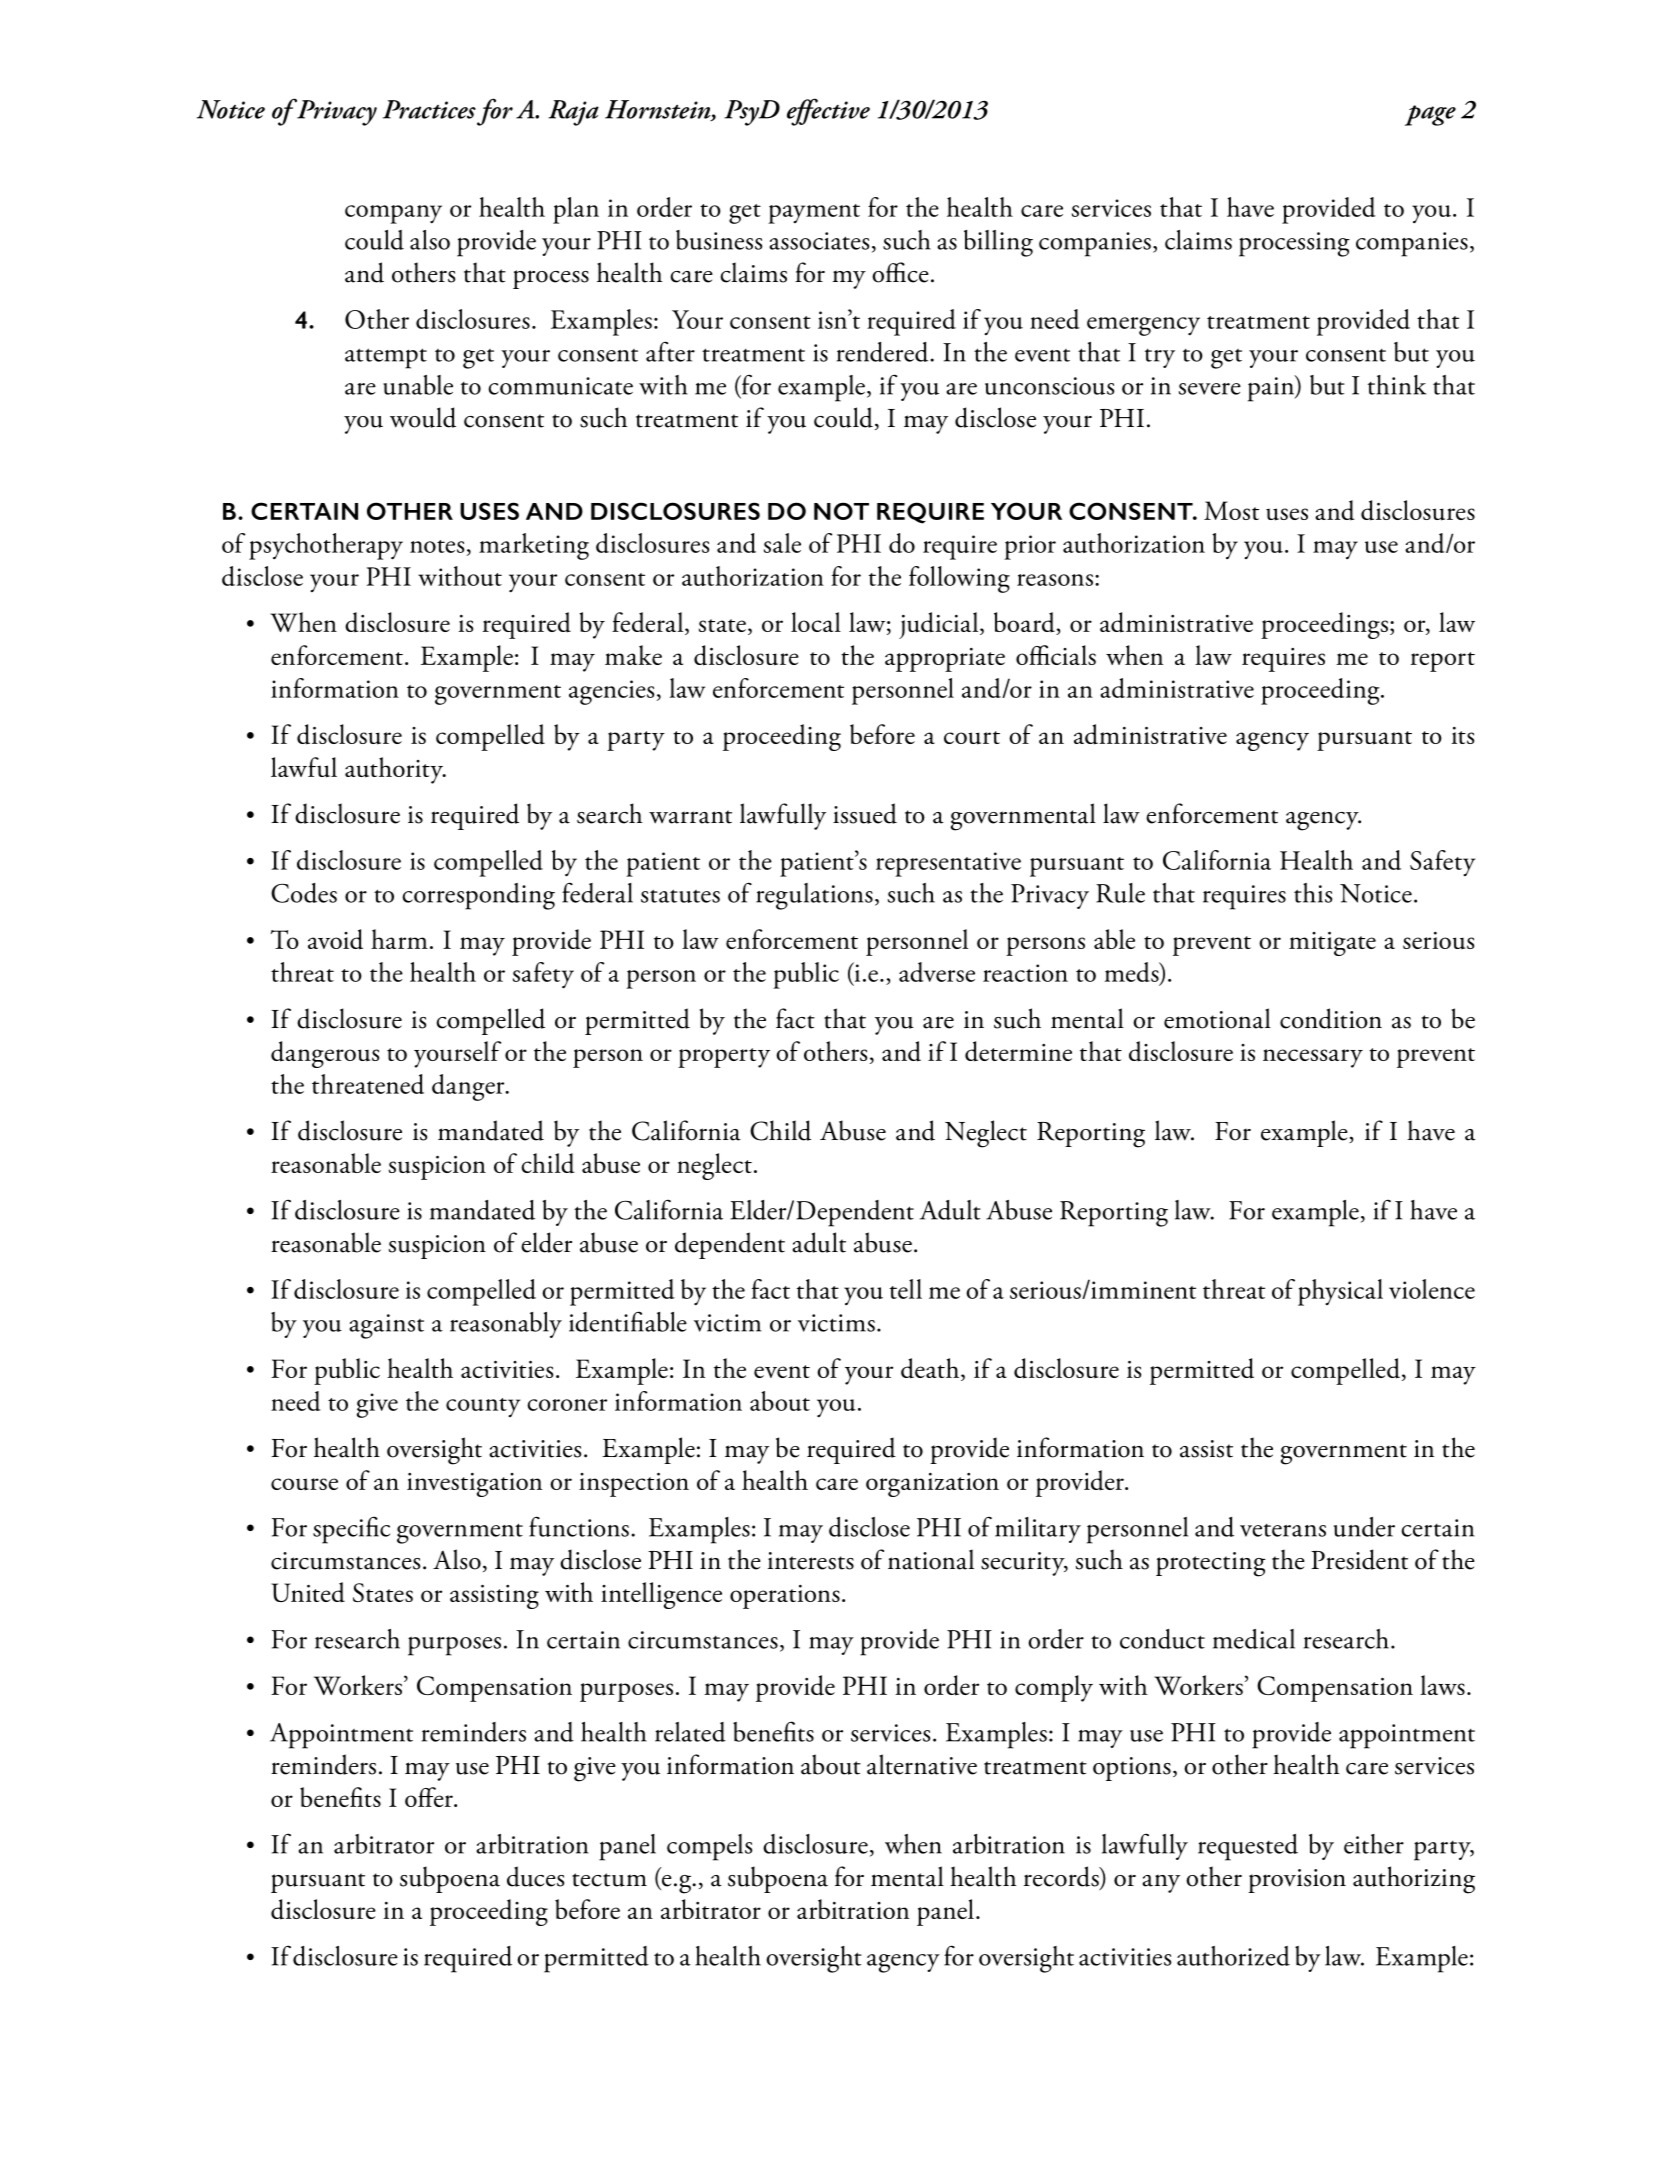 This screenshot has height=2164, width=1672. Describe the element at coordinates (429, 109) in the screenshot. I see `Practices` at that location.
